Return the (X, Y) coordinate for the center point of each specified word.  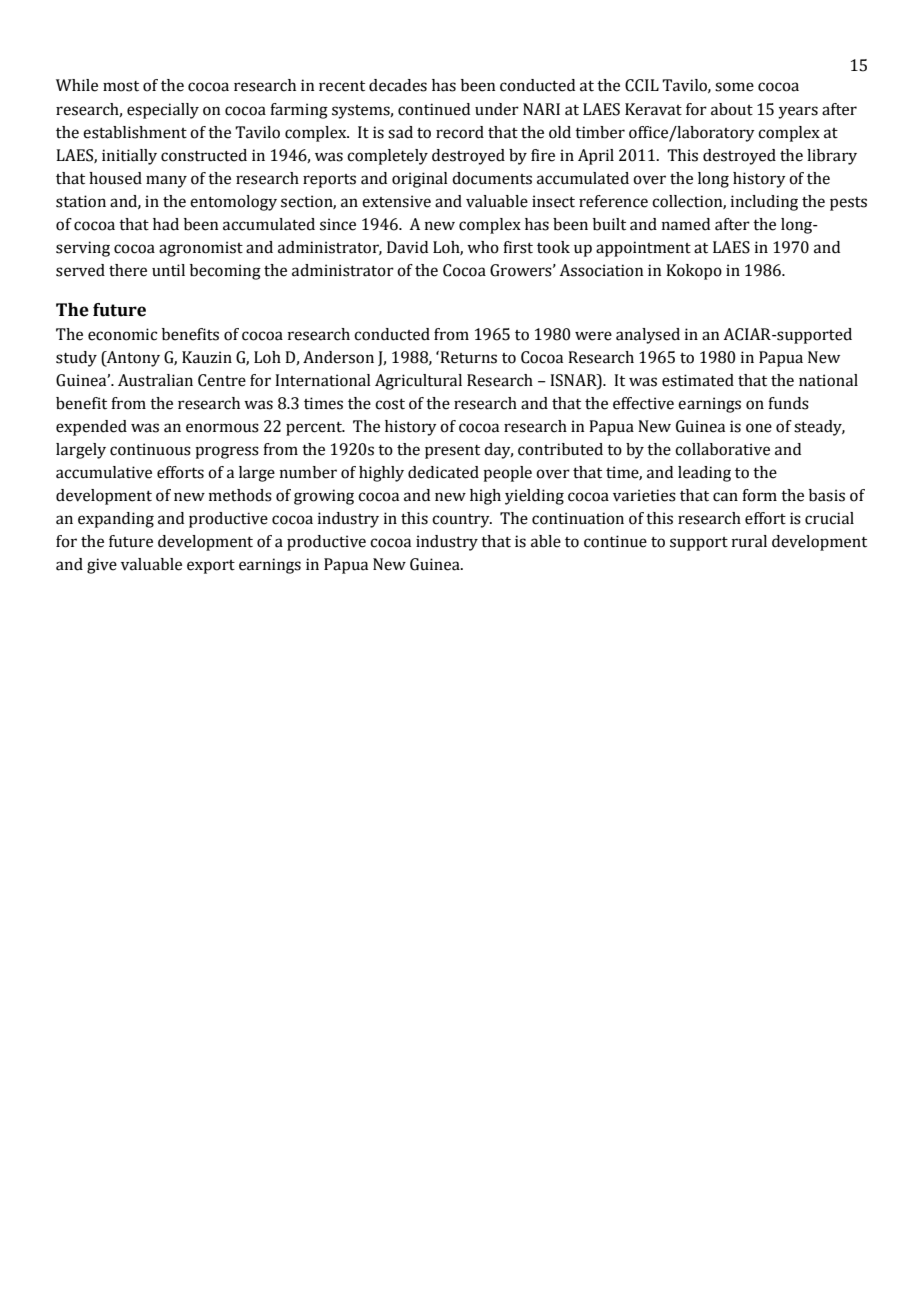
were (593, 336)
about (732, 109)
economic (122, 334)
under (497, 109)
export (211, 567)
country (462, 521)
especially (163, 111)
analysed (648, 336)
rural (749, 541)
